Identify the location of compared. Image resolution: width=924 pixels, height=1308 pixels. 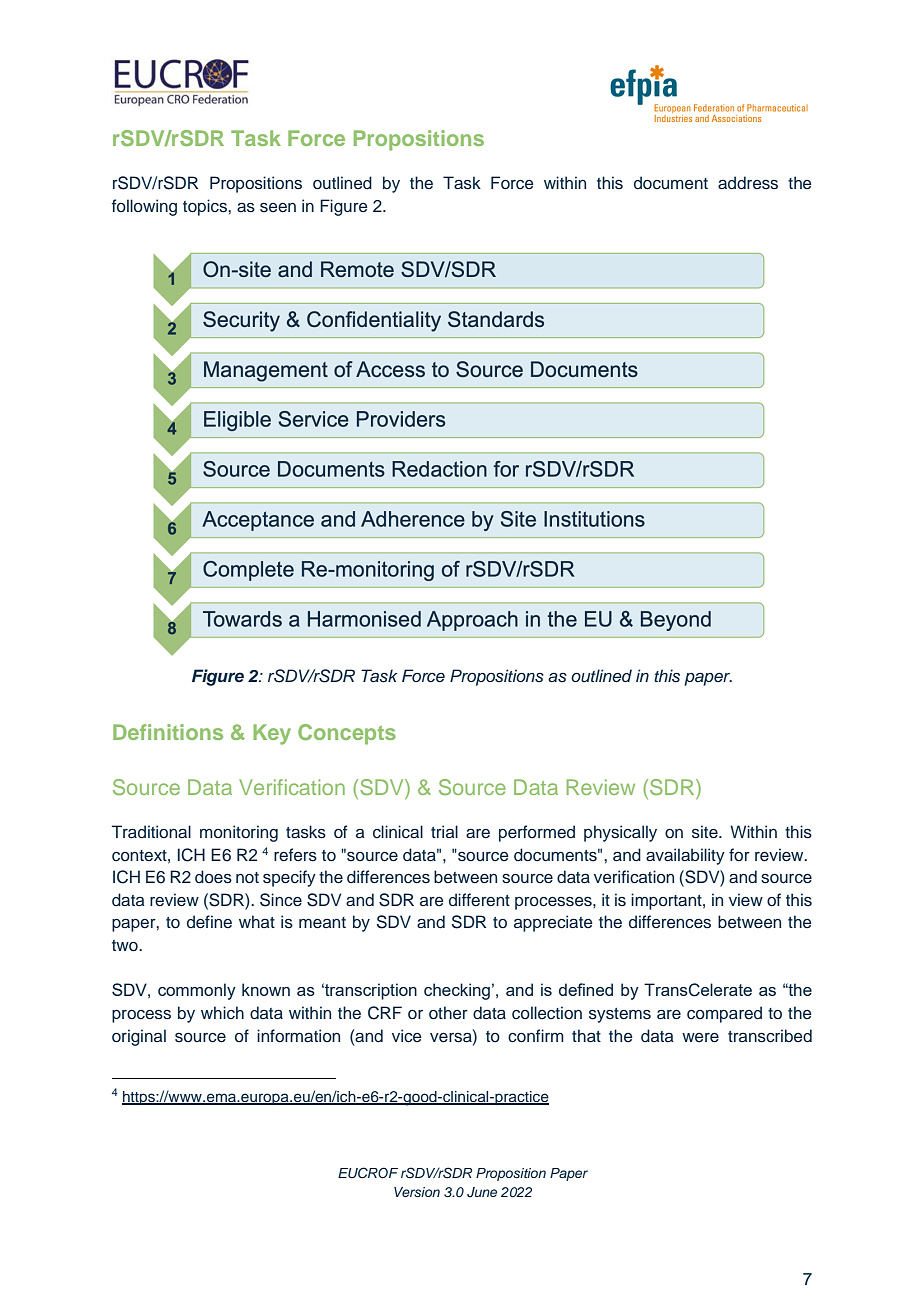
(724, 1014).
